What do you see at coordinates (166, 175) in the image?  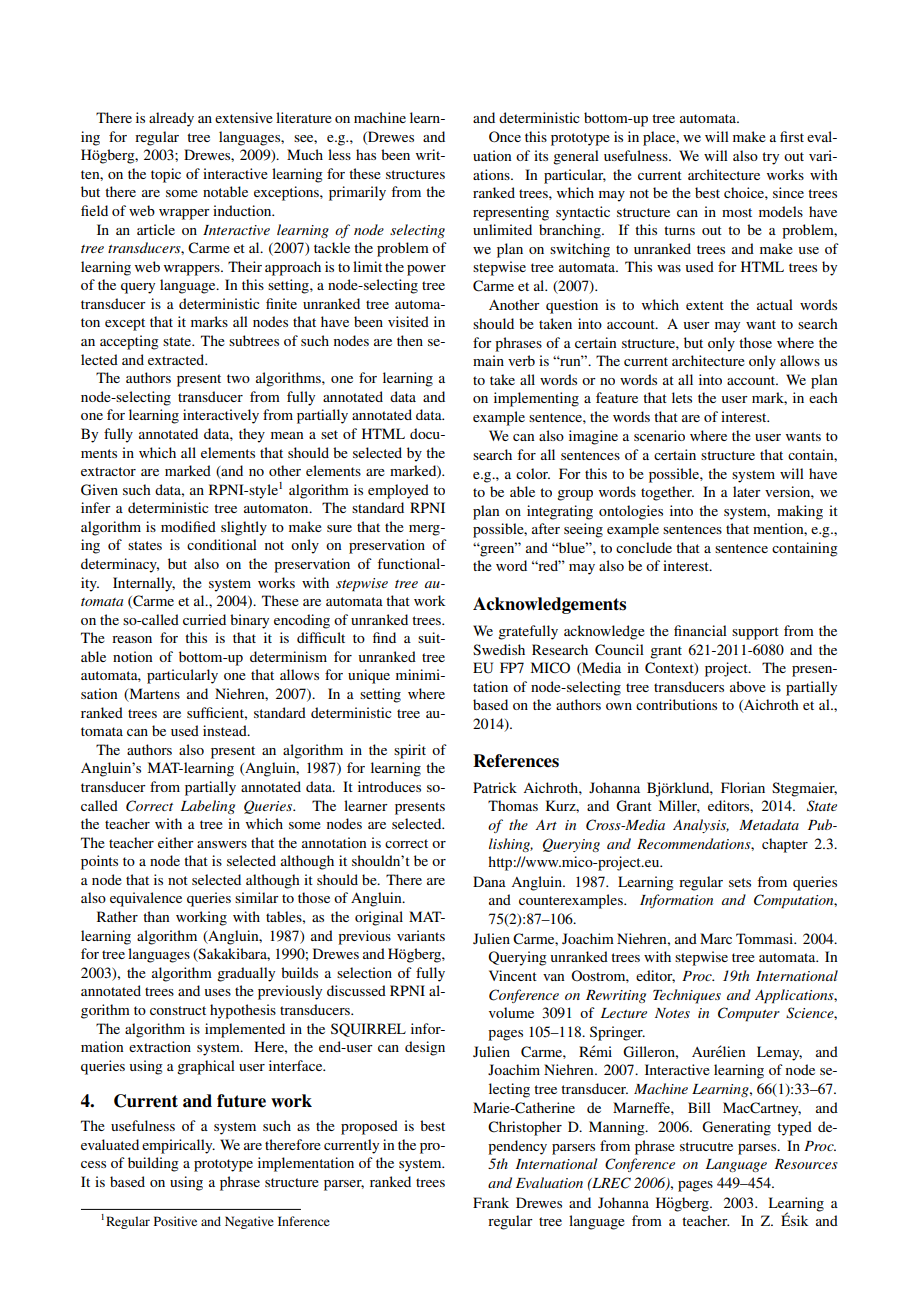 I see `topic` at bounding box center [166, 175].
